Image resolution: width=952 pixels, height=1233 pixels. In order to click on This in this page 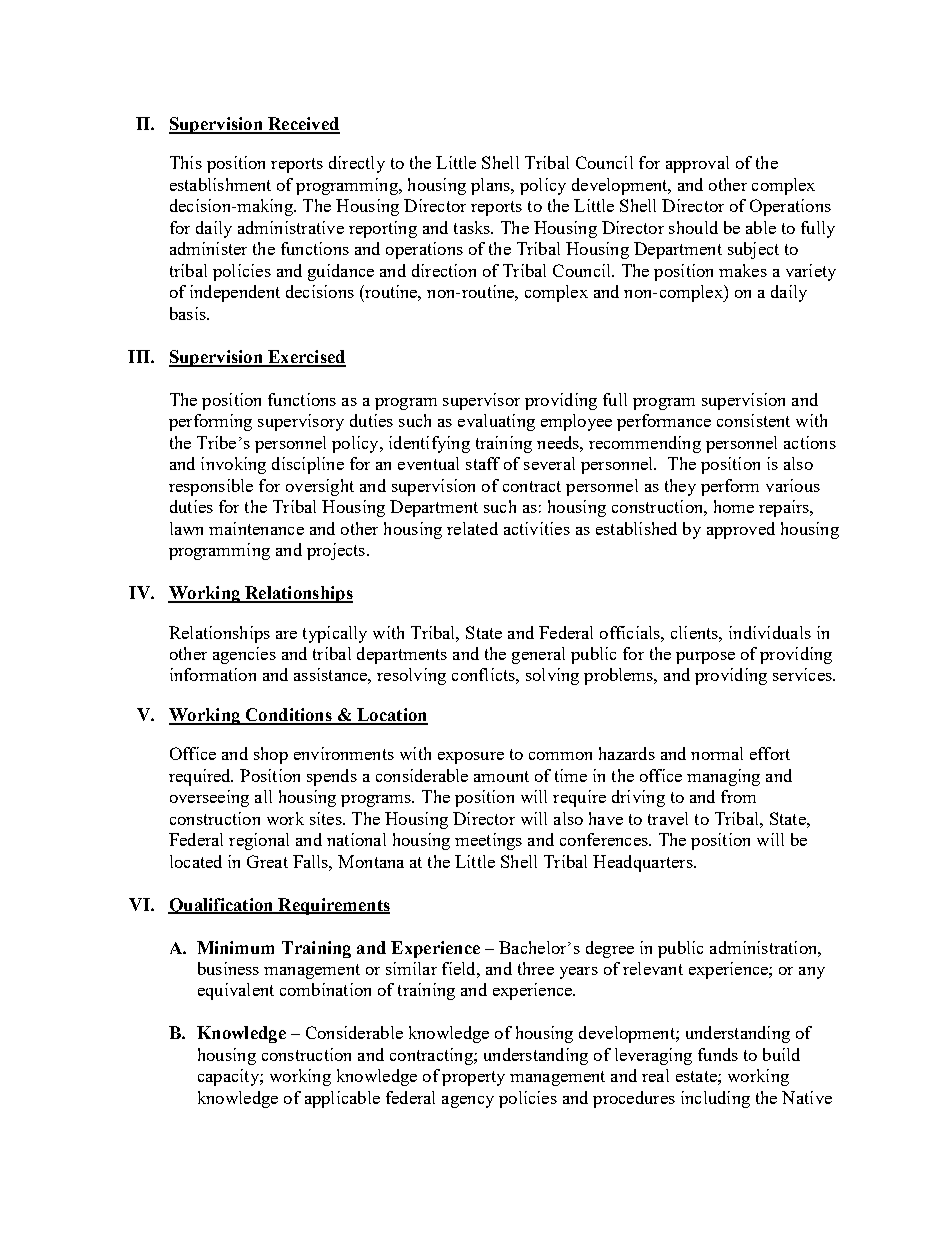, I will do `click(186, 162)`.
